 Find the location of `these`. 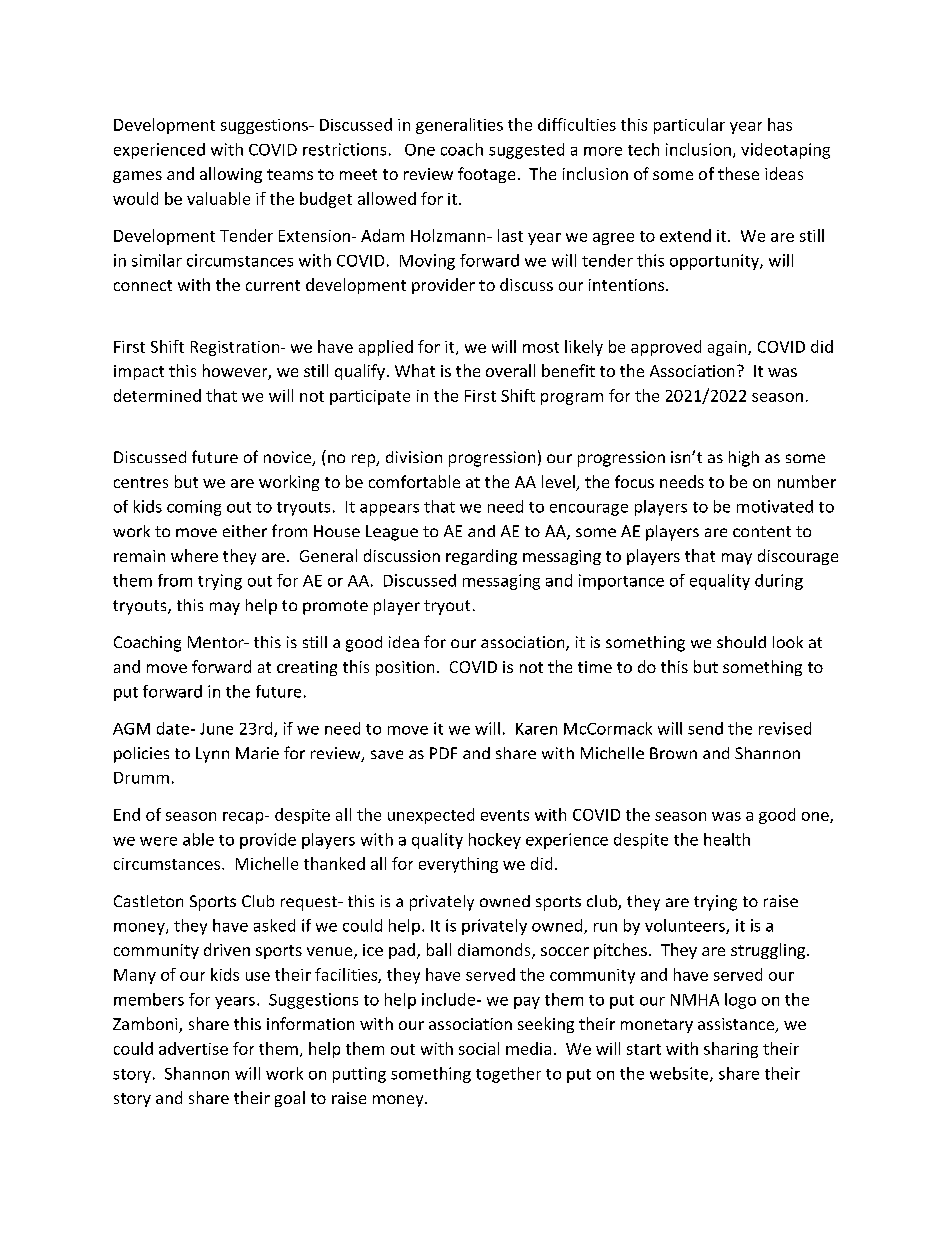

these is located at coordinates (738, 173).
